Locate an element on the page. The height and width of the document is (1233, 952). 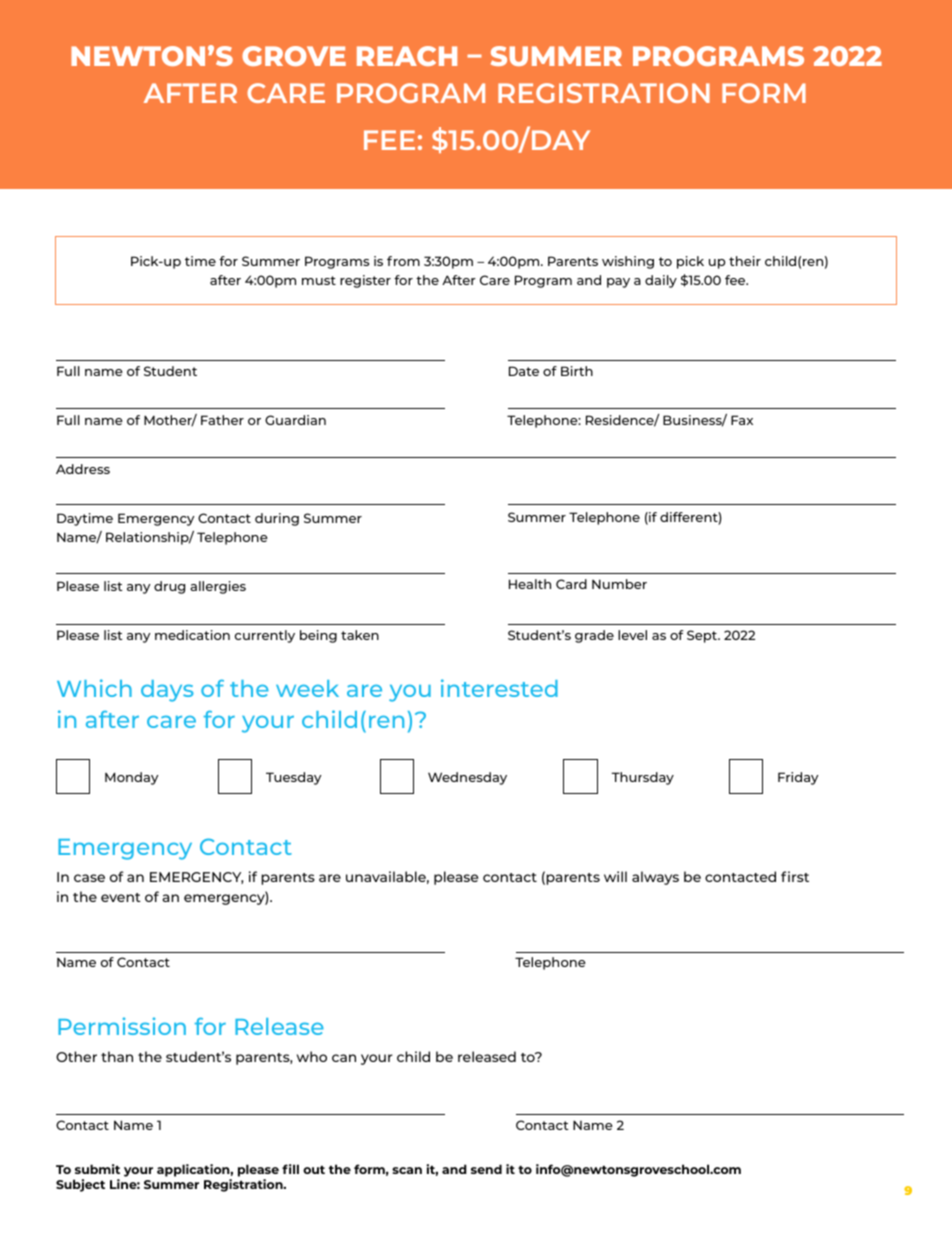
Father is located at coordinates (222, 420).
